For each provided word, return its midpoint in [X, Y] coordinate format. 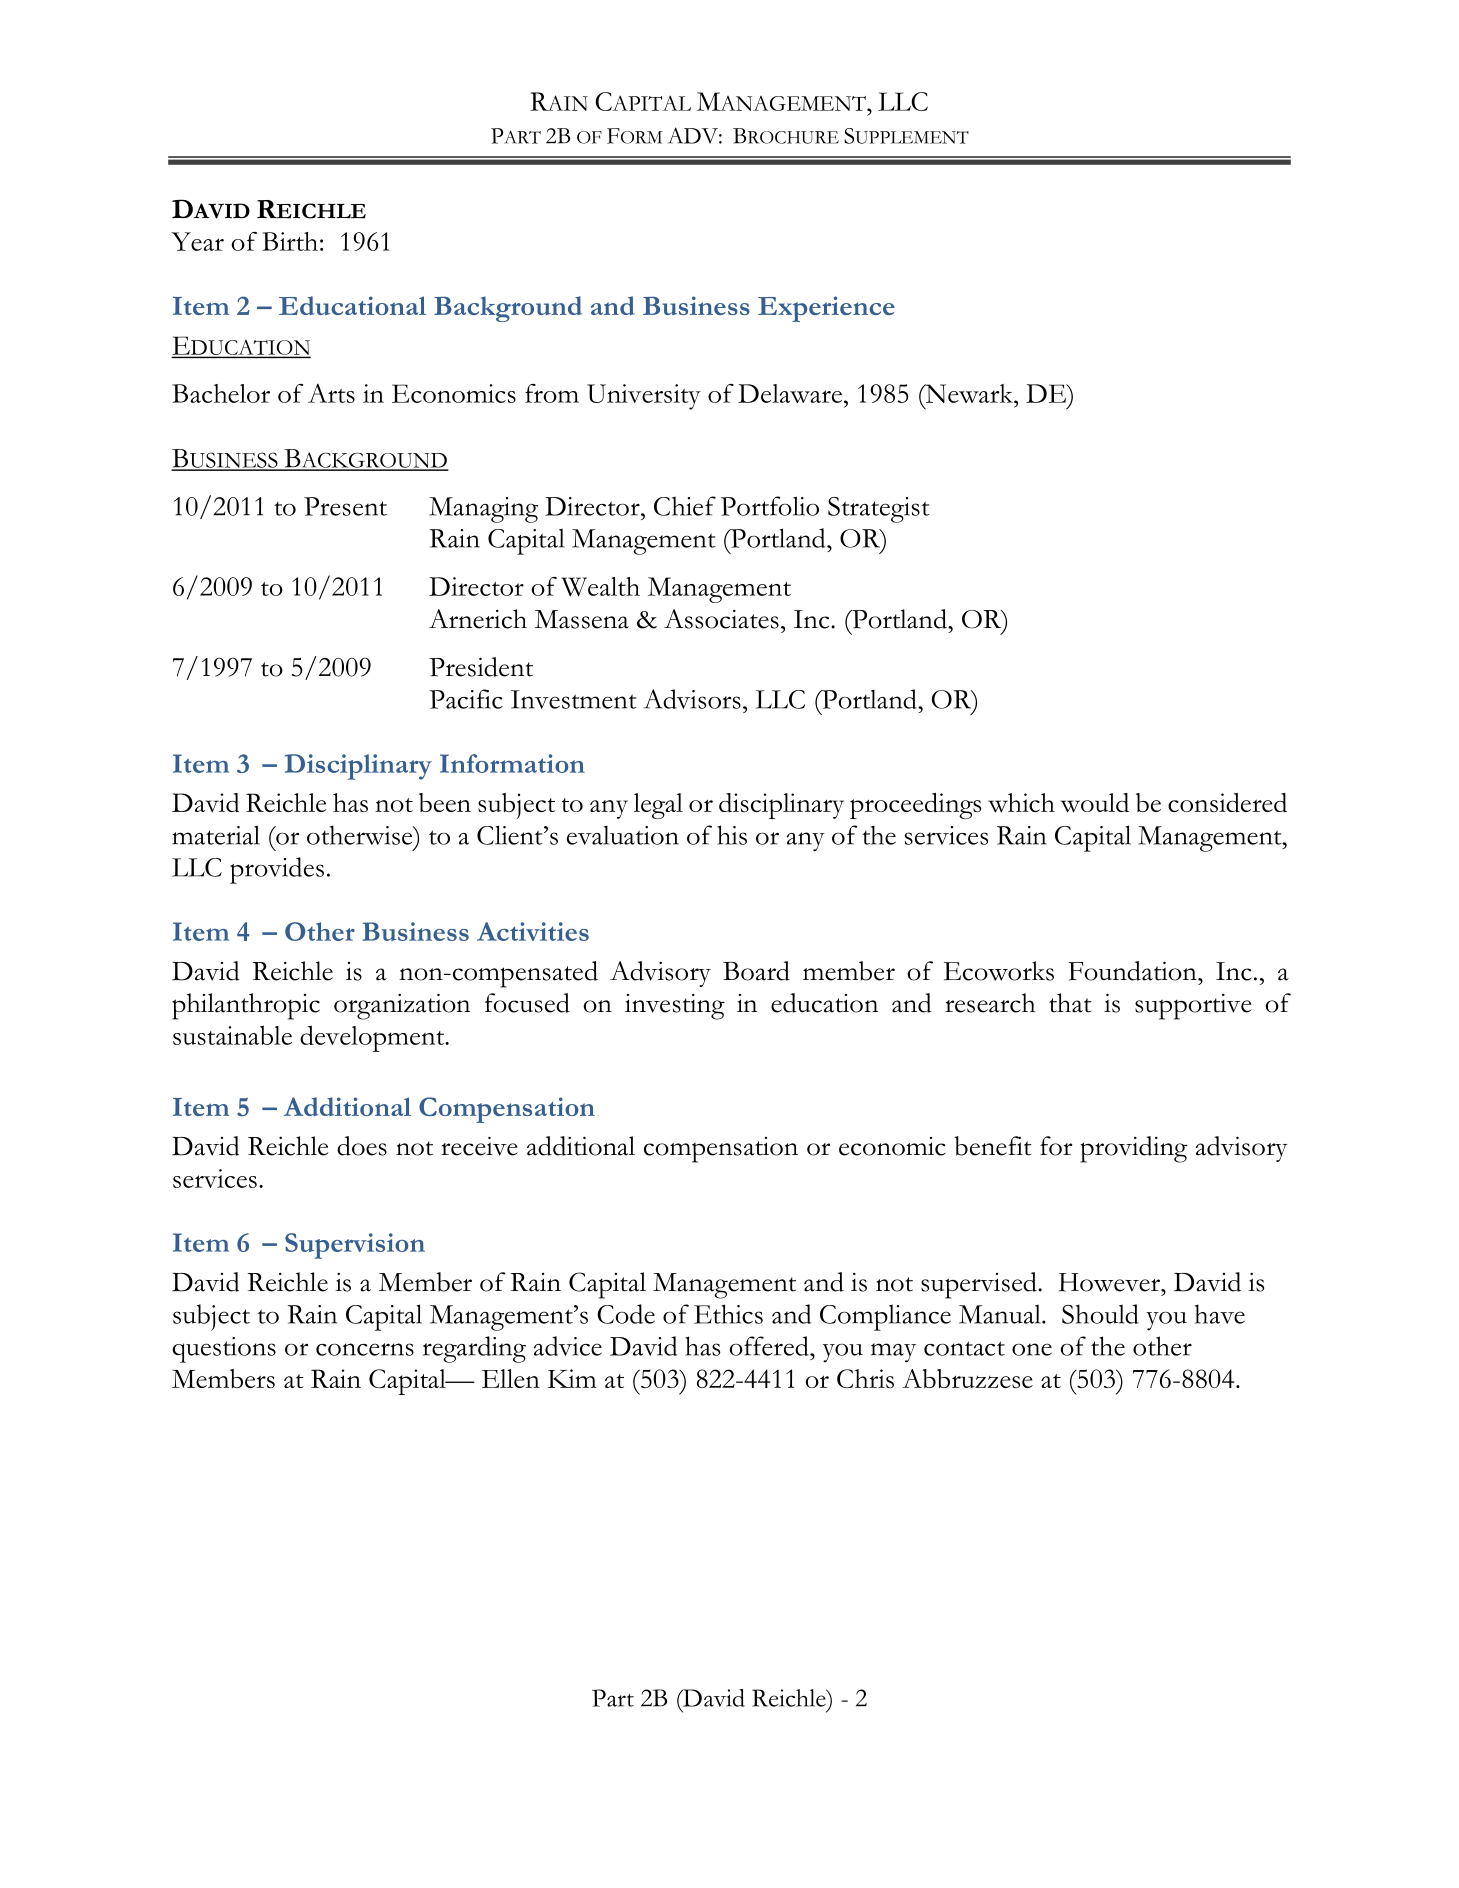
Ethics [728, 1314]
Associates [721, 619]
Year [197, 241]
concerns [365, 1349]
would [1095, 803]
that [1070, 1003]
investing [675, 1006]
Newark [969, 393]
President [481, 667]
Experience [826, 309]
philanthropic [246, 1006]
